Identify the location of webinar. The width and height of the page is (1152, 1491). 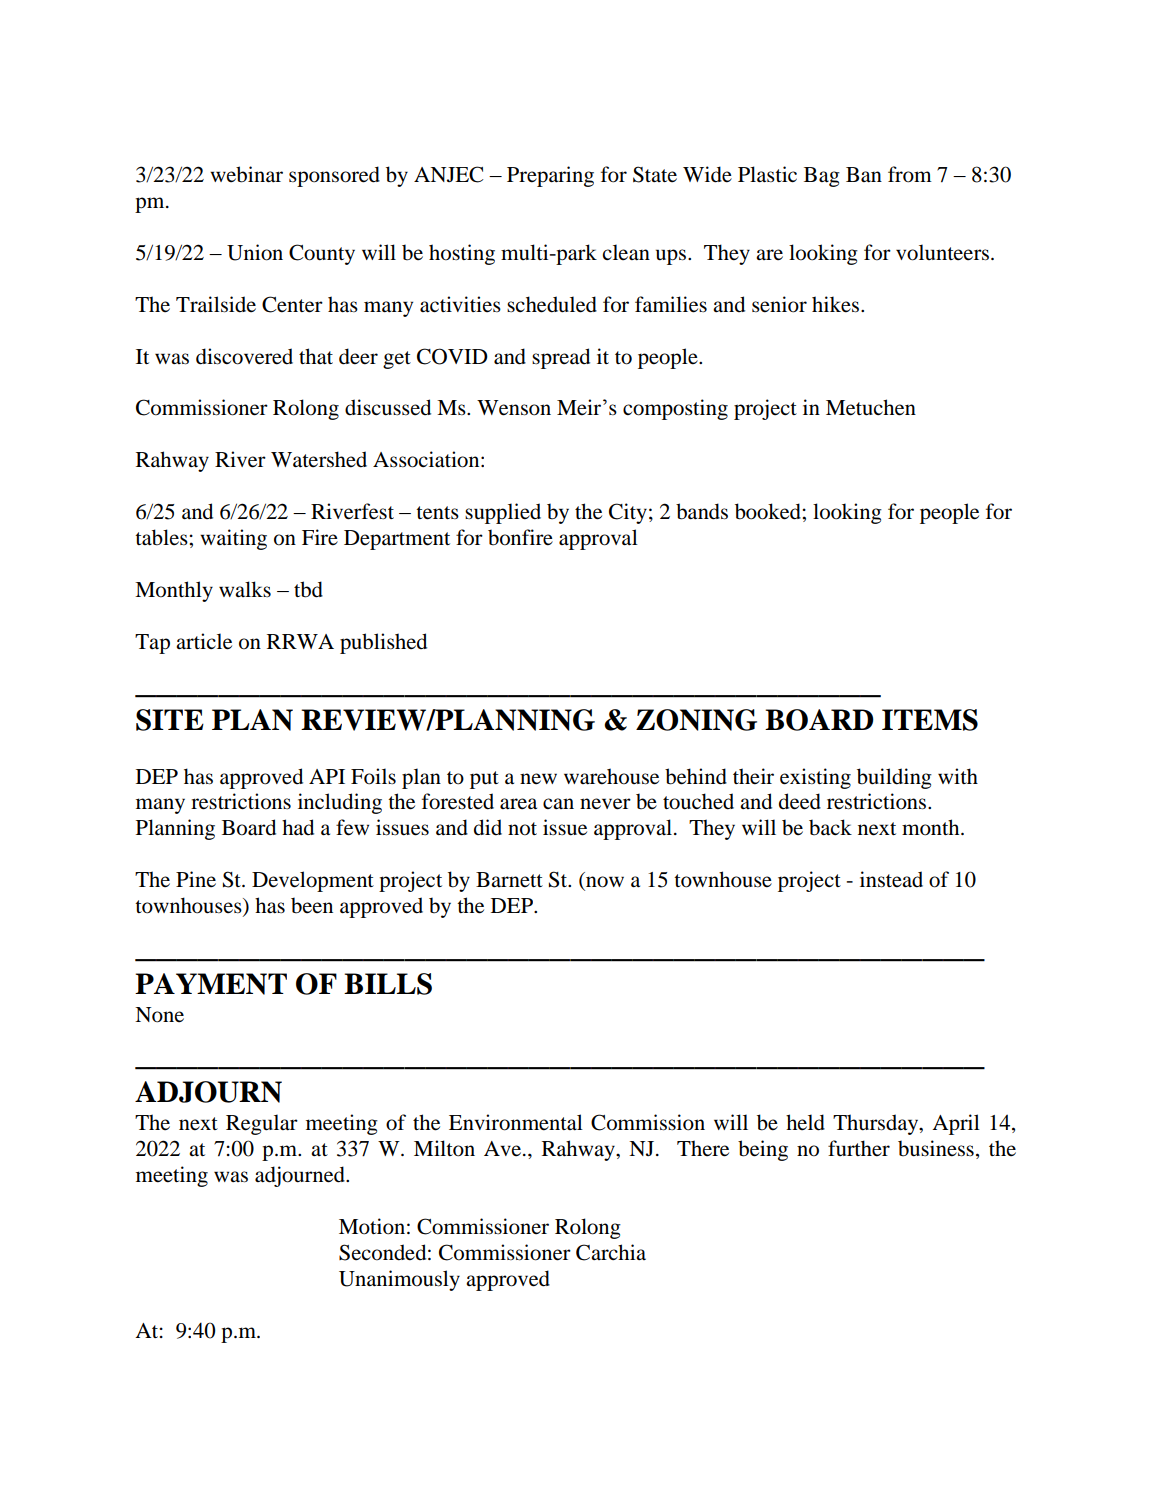
(246, 174).
